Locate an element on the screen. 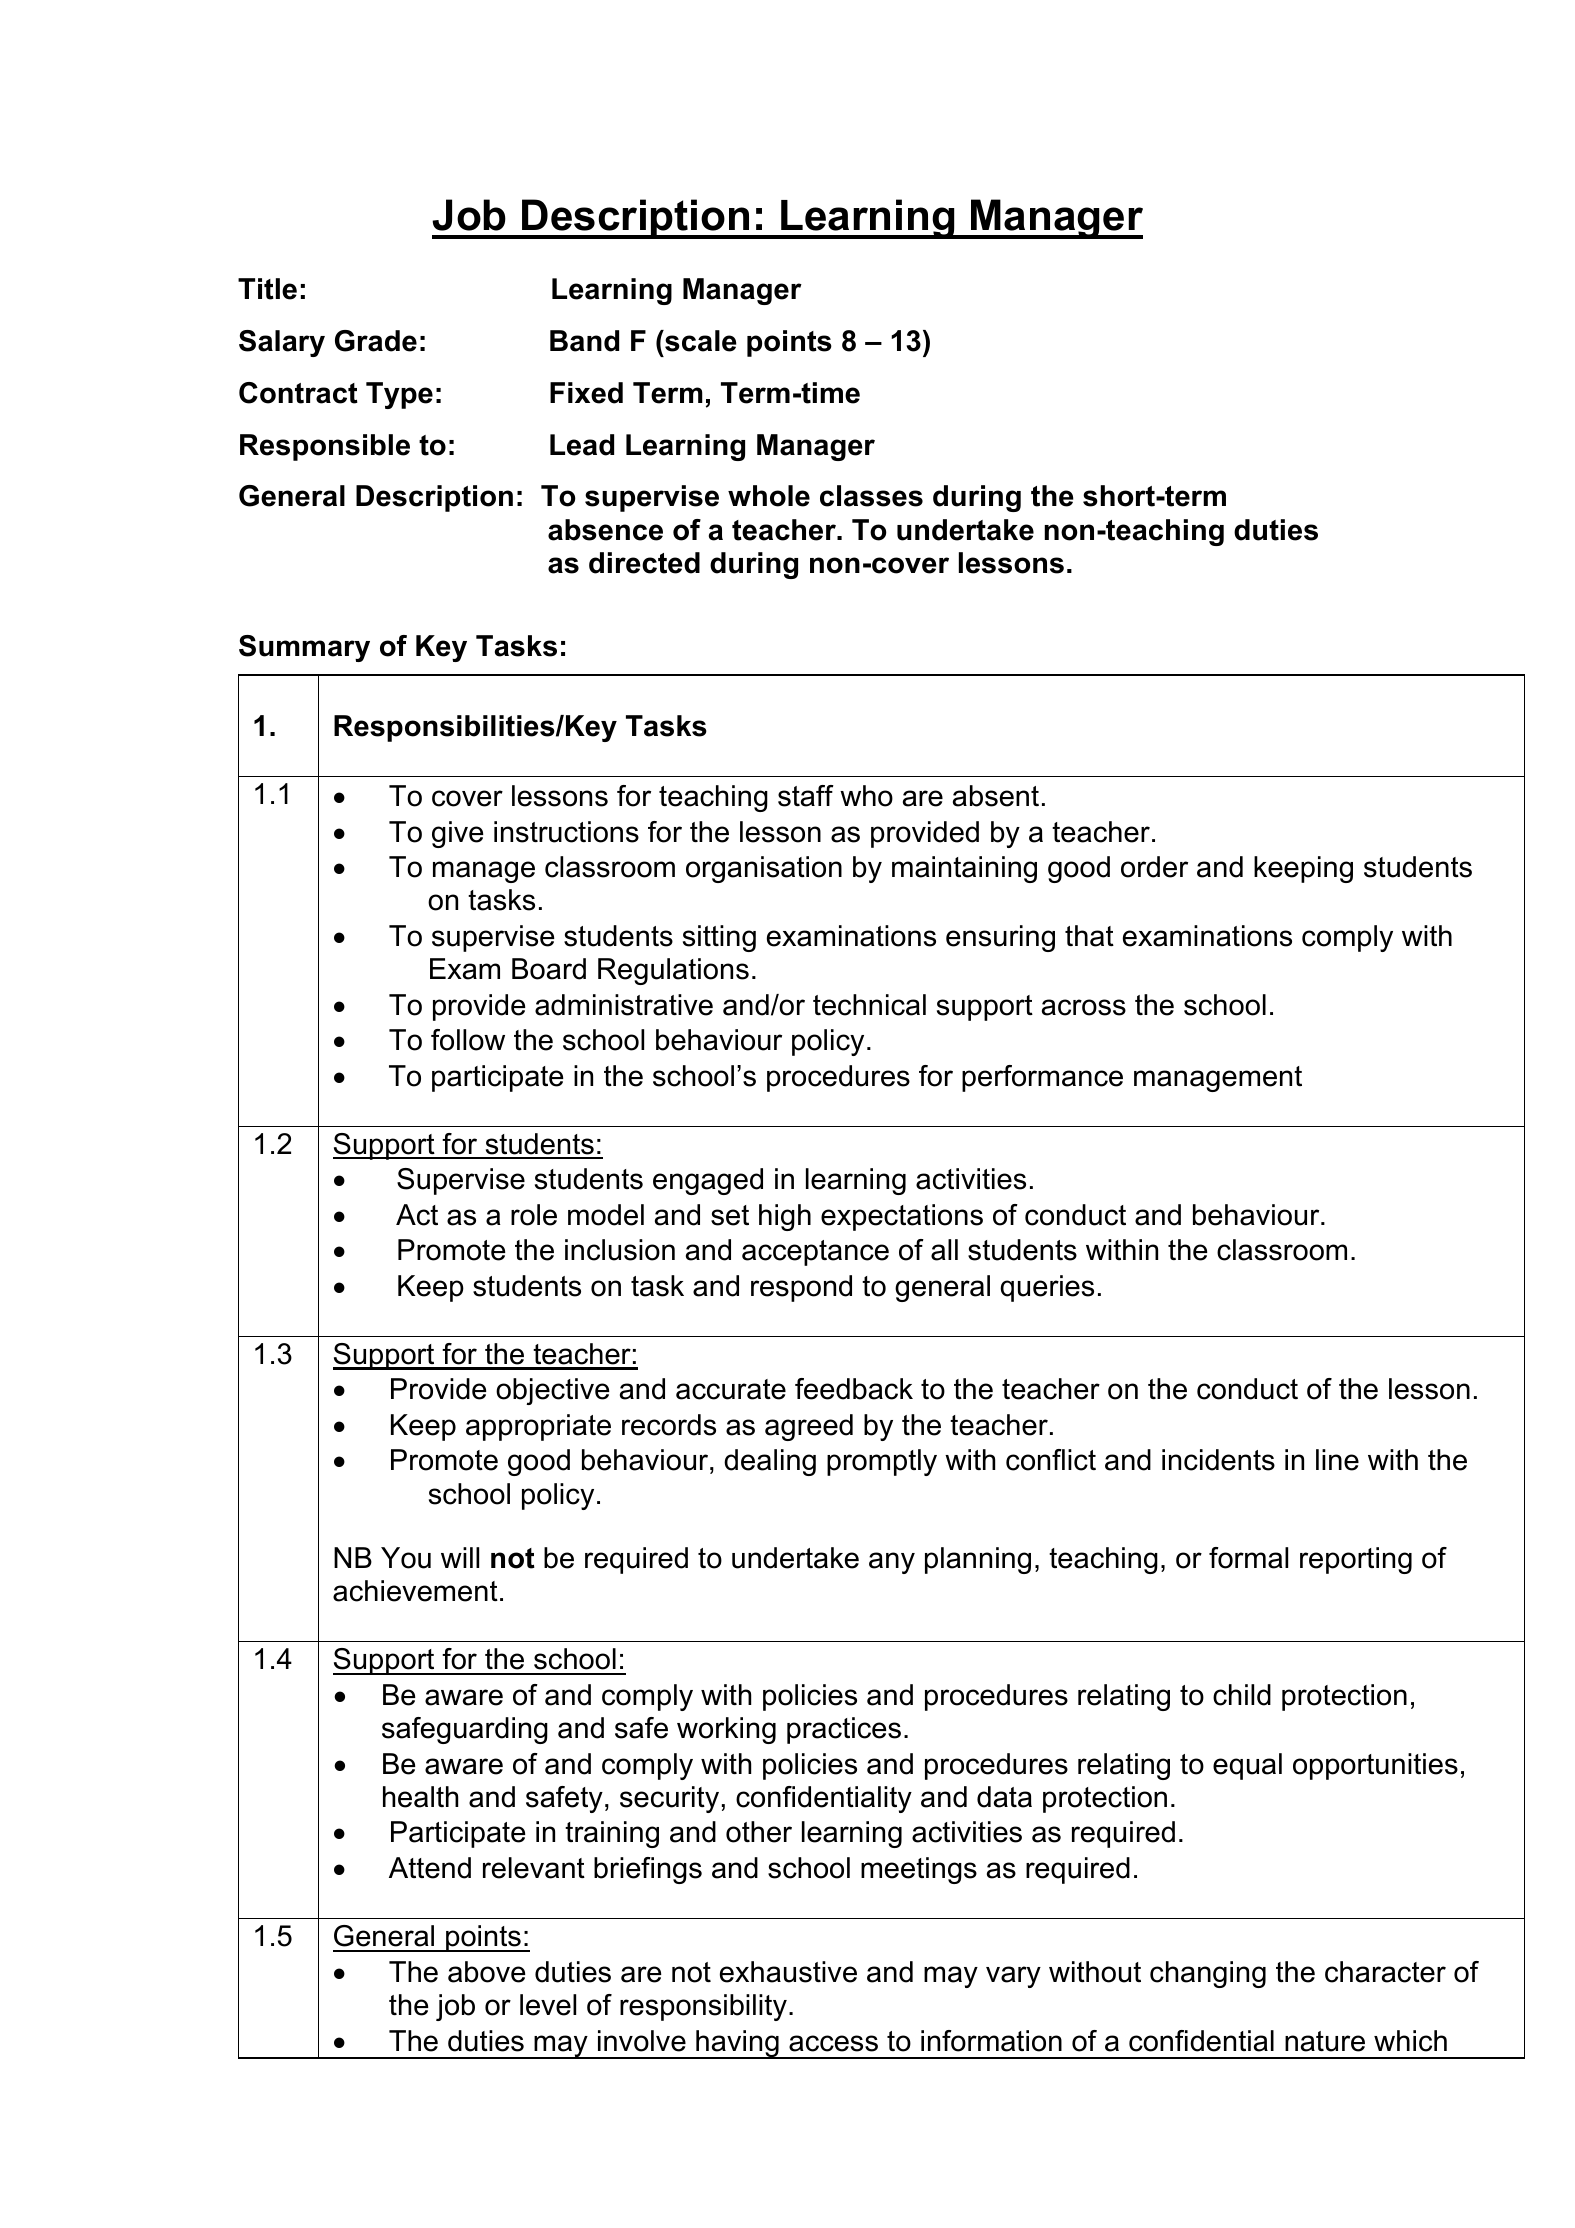 The image size is (1575, 2228). above is located at coordinates (487, 1972).
